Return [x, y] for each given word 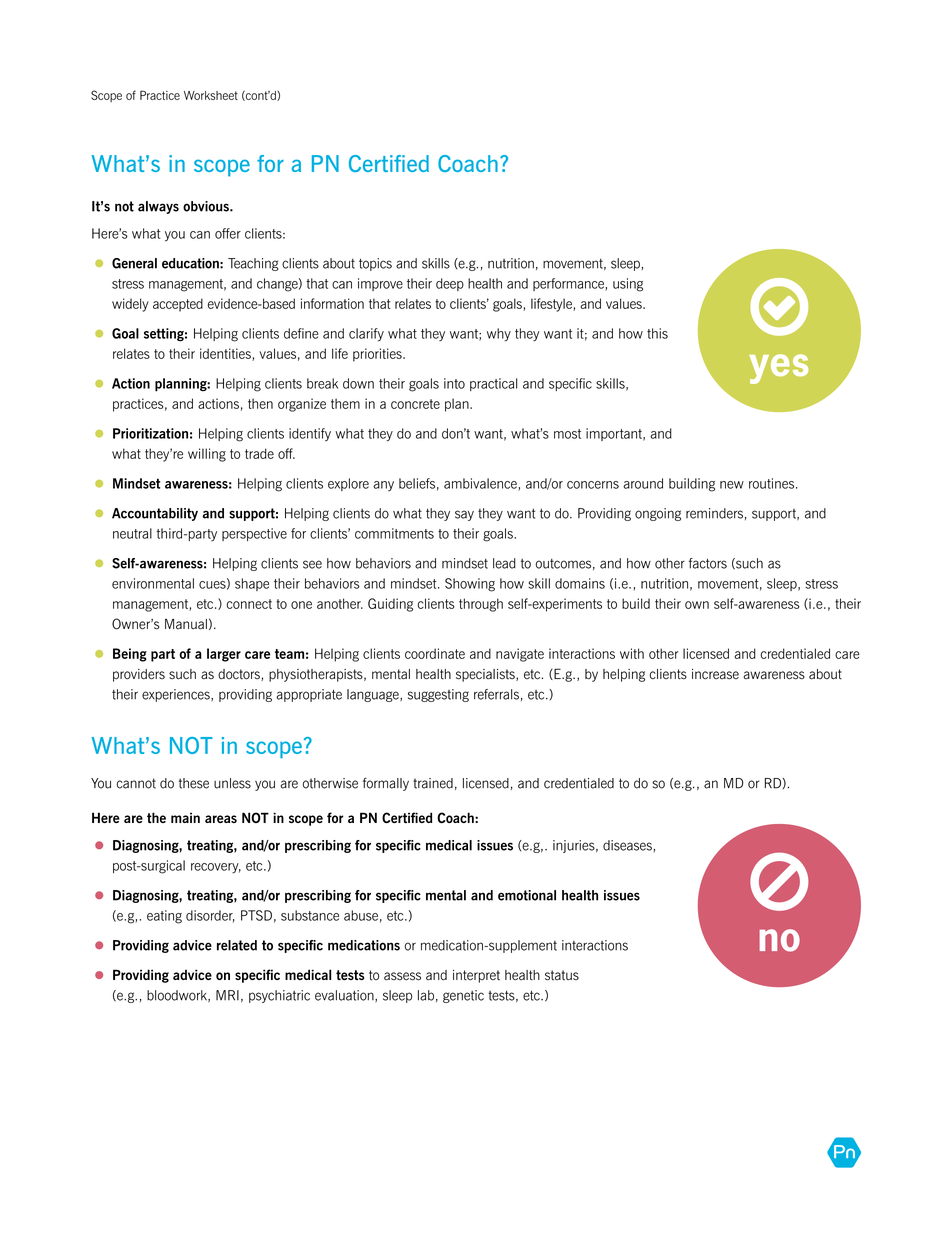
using [628, 285]
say [464, 515]
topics [375, 264]
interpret [476, 976]
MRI [227, 995]
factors [708, 563]
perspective [254, 534]
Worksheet [211, 95]
